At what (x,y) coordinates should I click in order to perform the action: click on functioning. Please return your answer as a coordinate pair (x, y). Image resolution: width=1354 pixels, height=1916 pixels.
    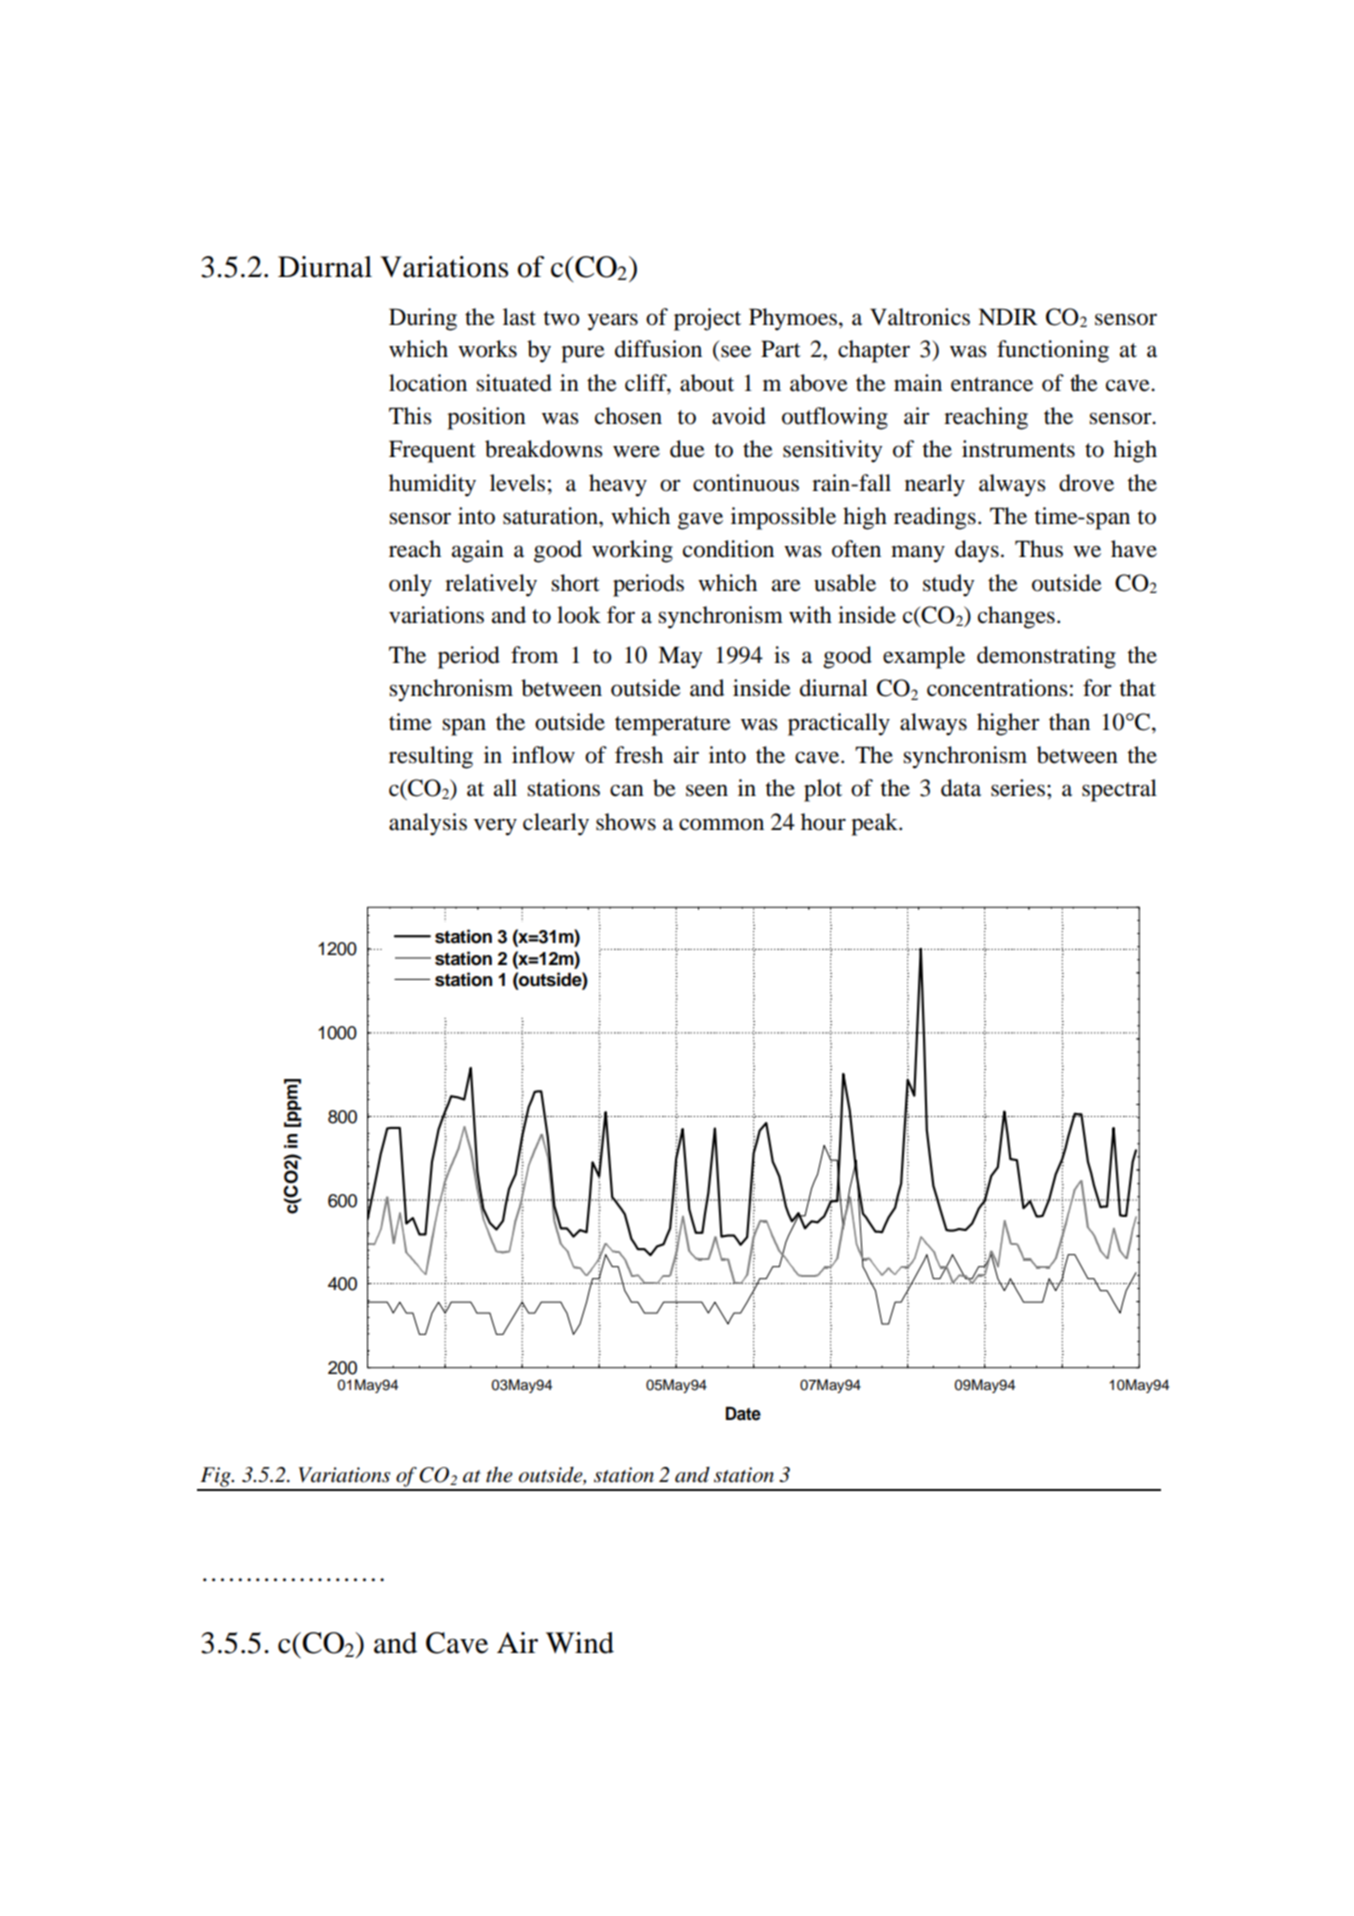
    Looking at the image, I should click on (1053, 351).
